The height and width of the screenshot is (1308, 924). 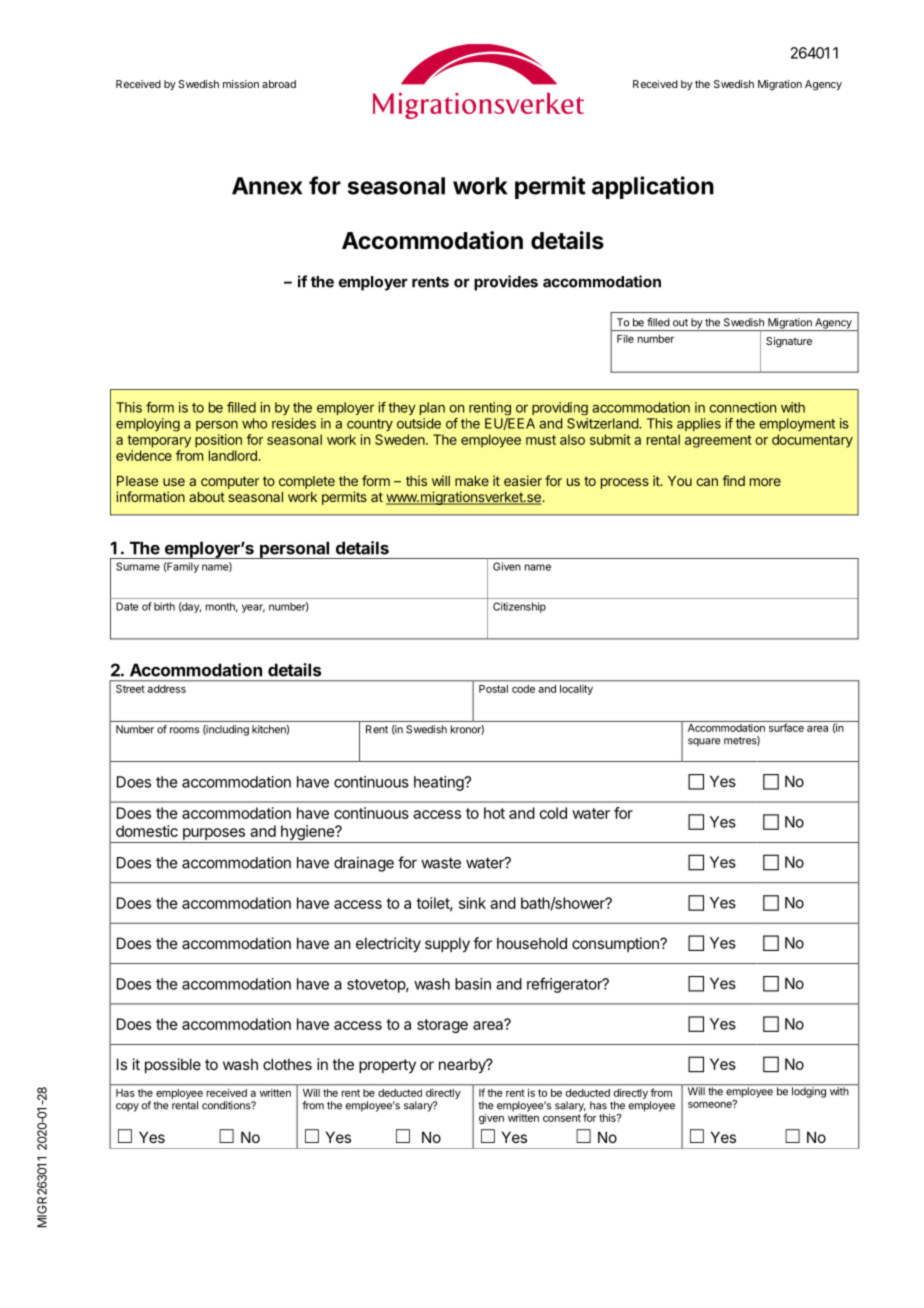 I want to click on lodging, so click(x=808, y=1091).
